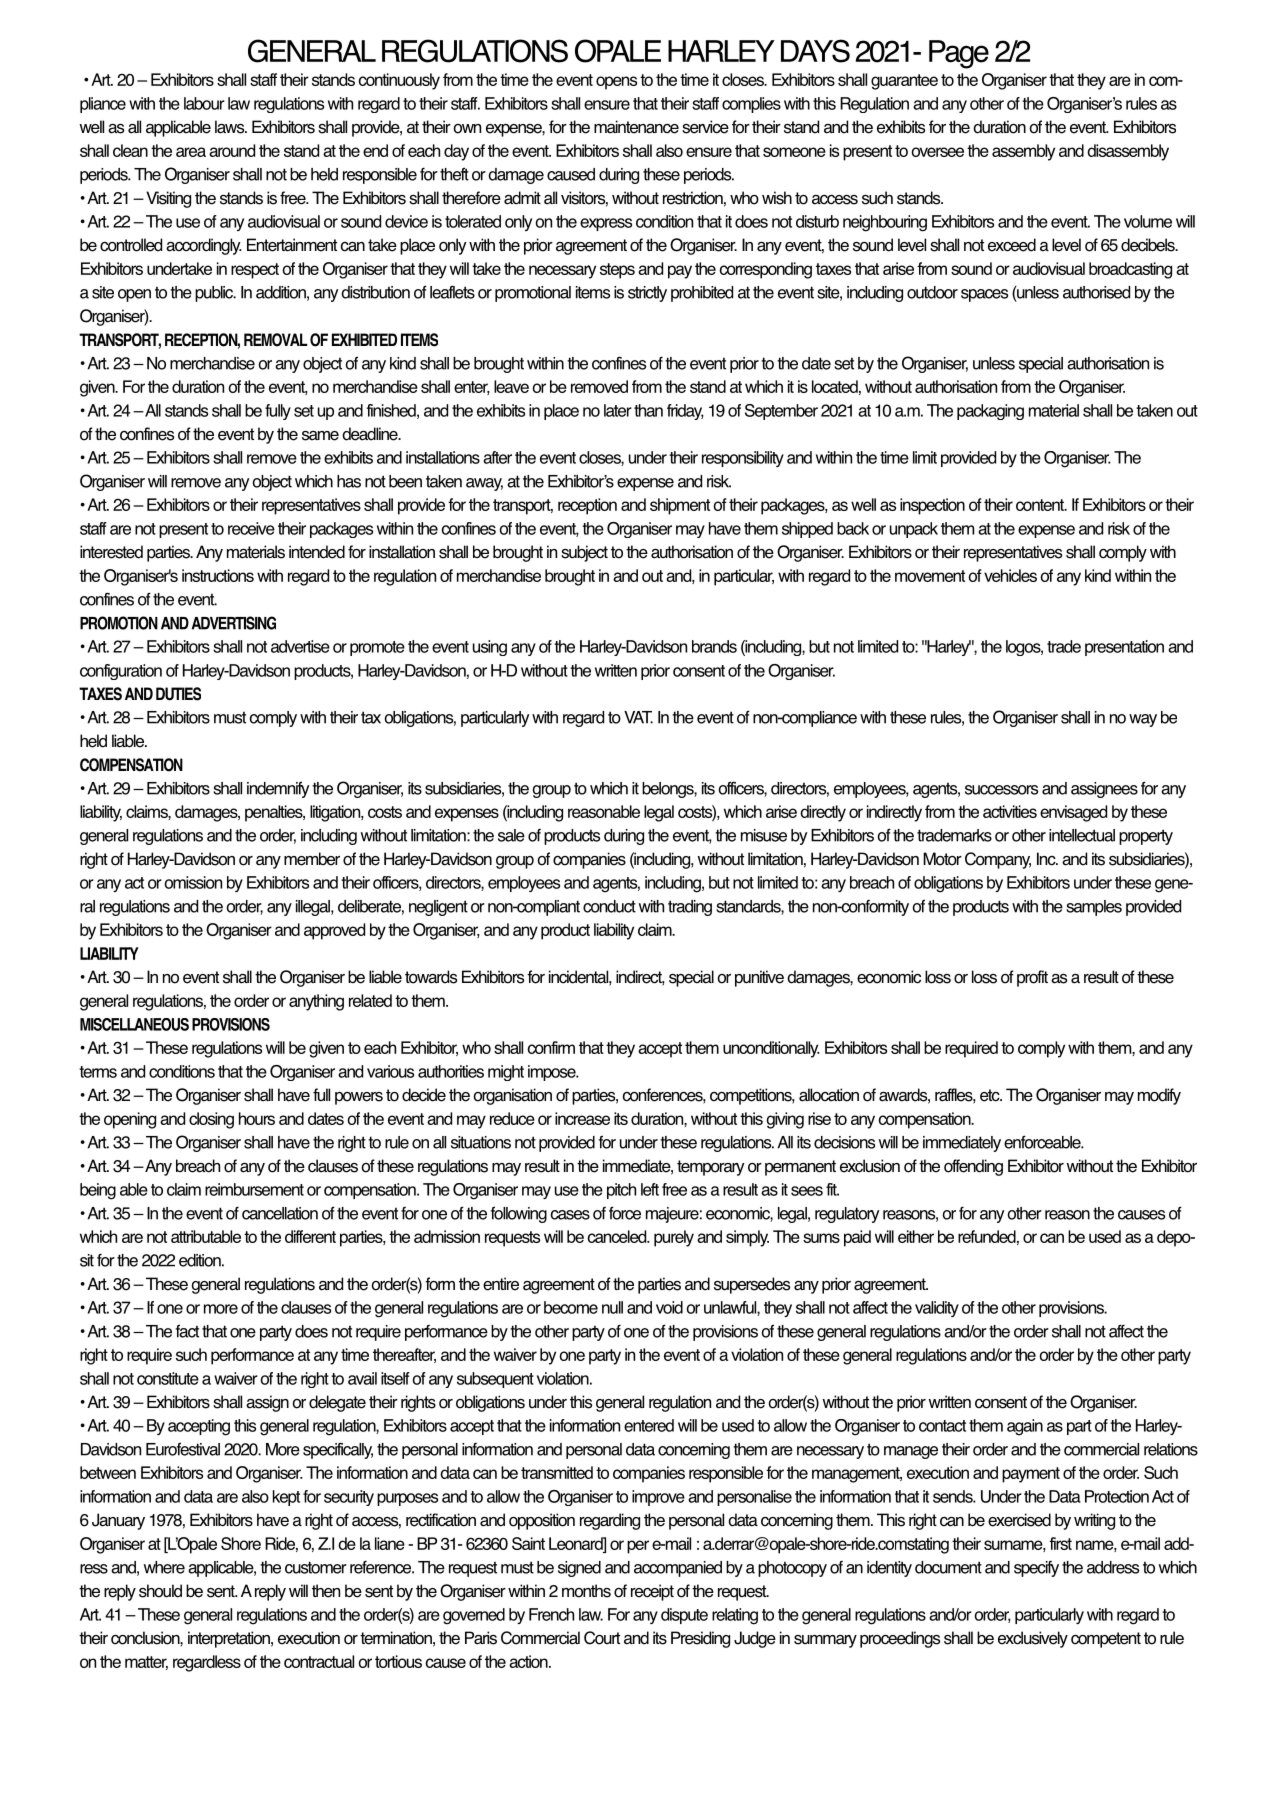  I want to click on conduct, so click(609, 906).
